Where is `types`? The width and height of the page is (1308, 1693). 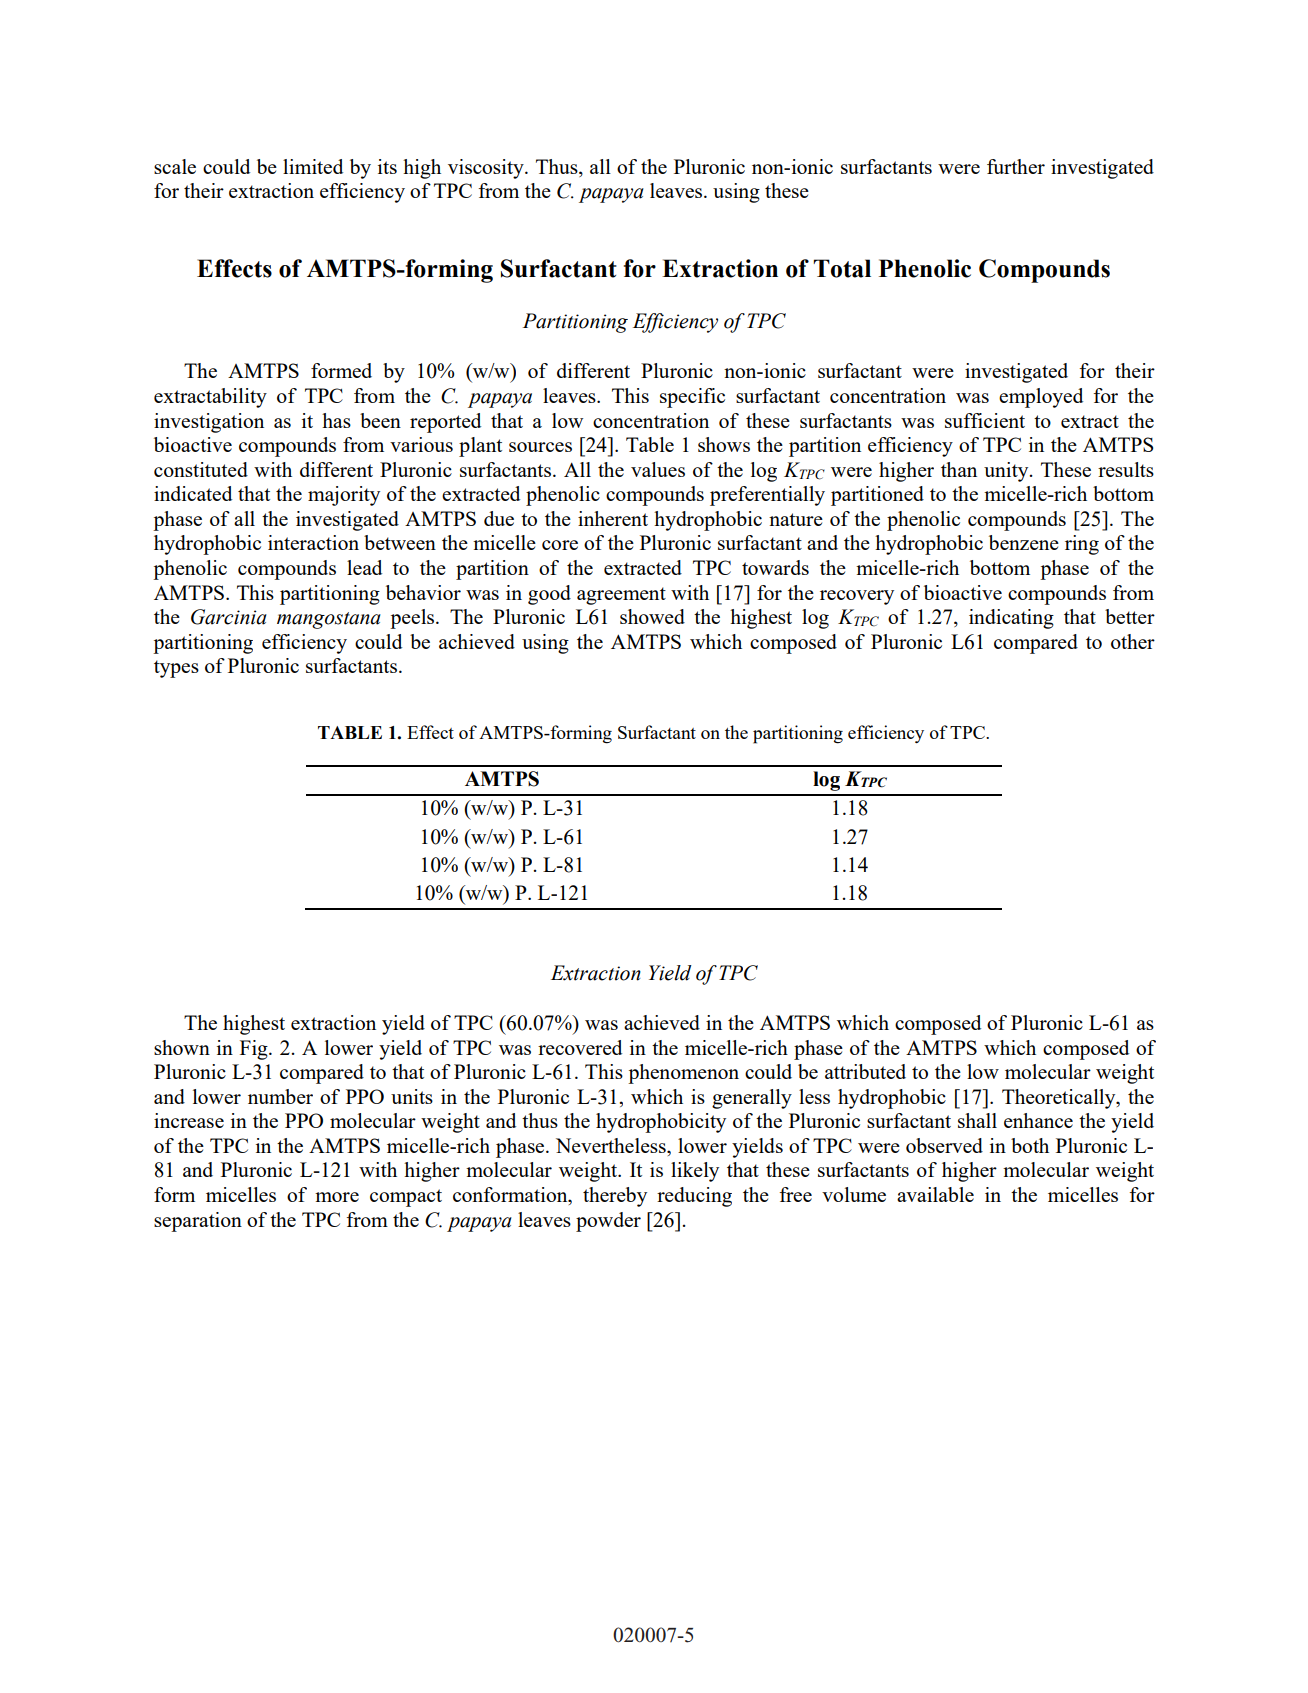 types is located at coordinates (176, 669).
